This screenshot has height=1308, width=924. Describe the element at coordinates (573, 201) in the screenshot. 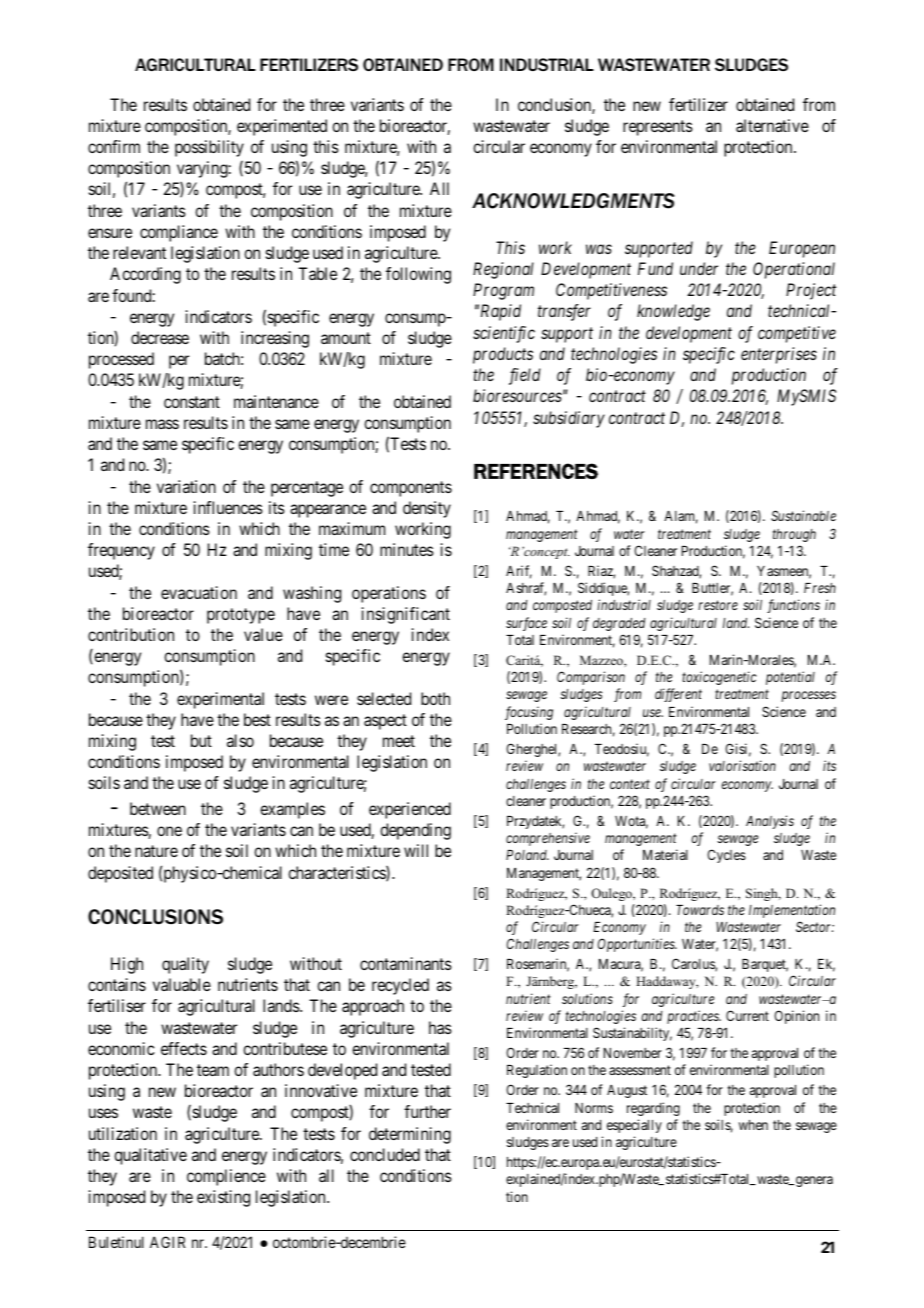

I see `ACKNOWLEDGMENTS` at that location.
